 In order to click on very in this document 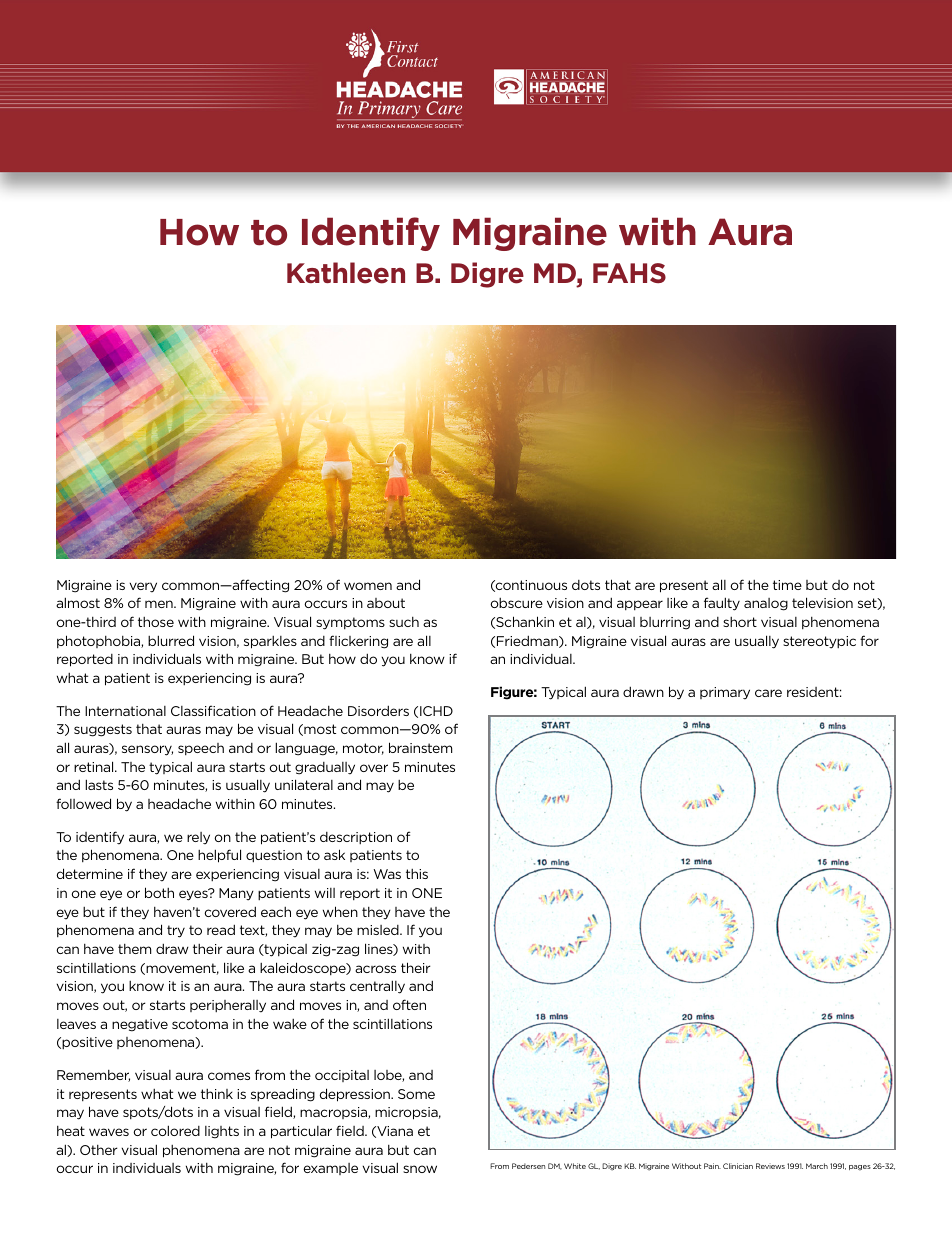, I will do `click(143, 587)`.
